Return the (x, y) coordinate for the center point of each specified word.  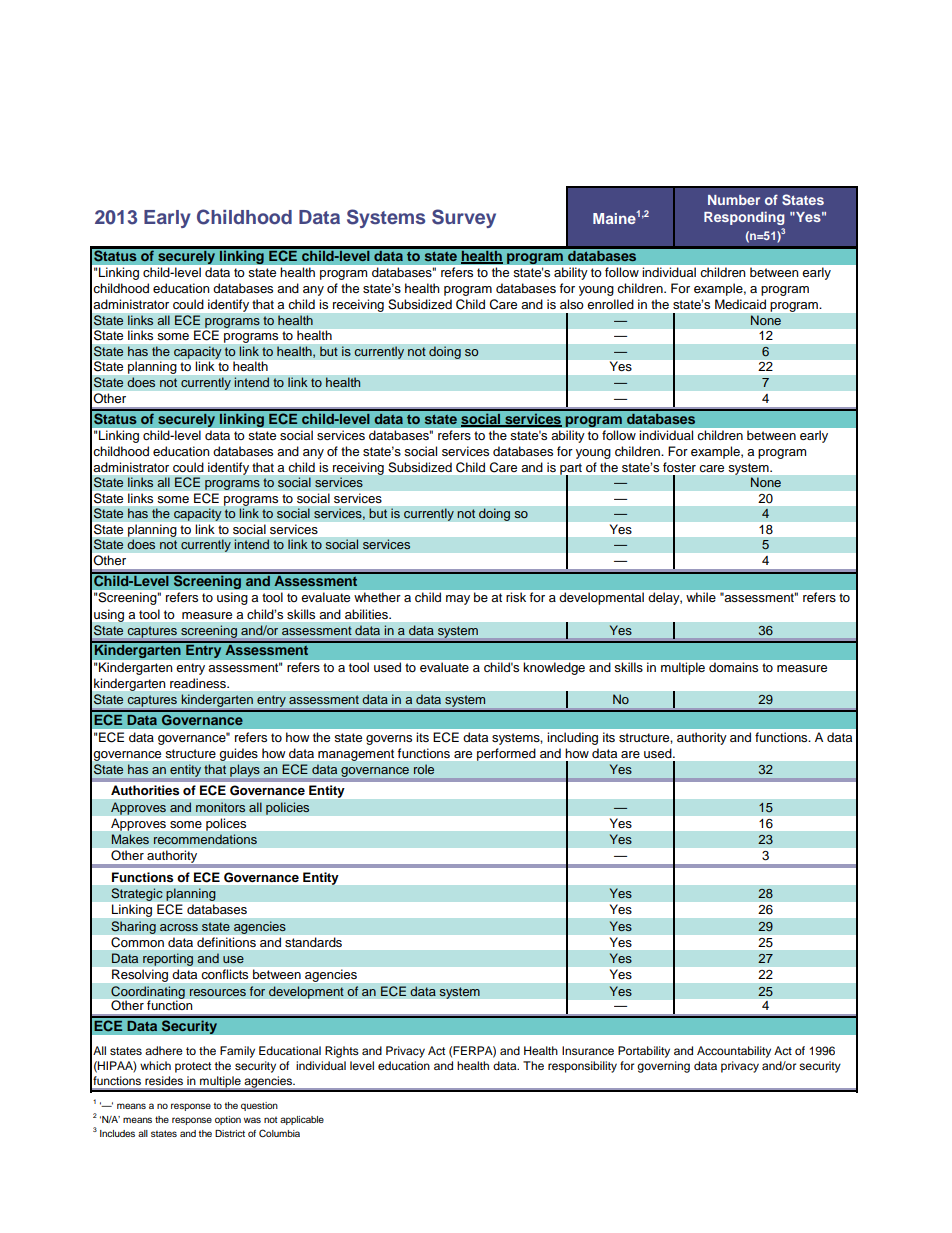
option (228, 1120)
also (572, 304)
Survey (464, 218)
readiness (199, 683)
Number (734, 200)
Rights (342, 1052)
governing (663, 1067)
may (458, 600)
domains (733, 667)
